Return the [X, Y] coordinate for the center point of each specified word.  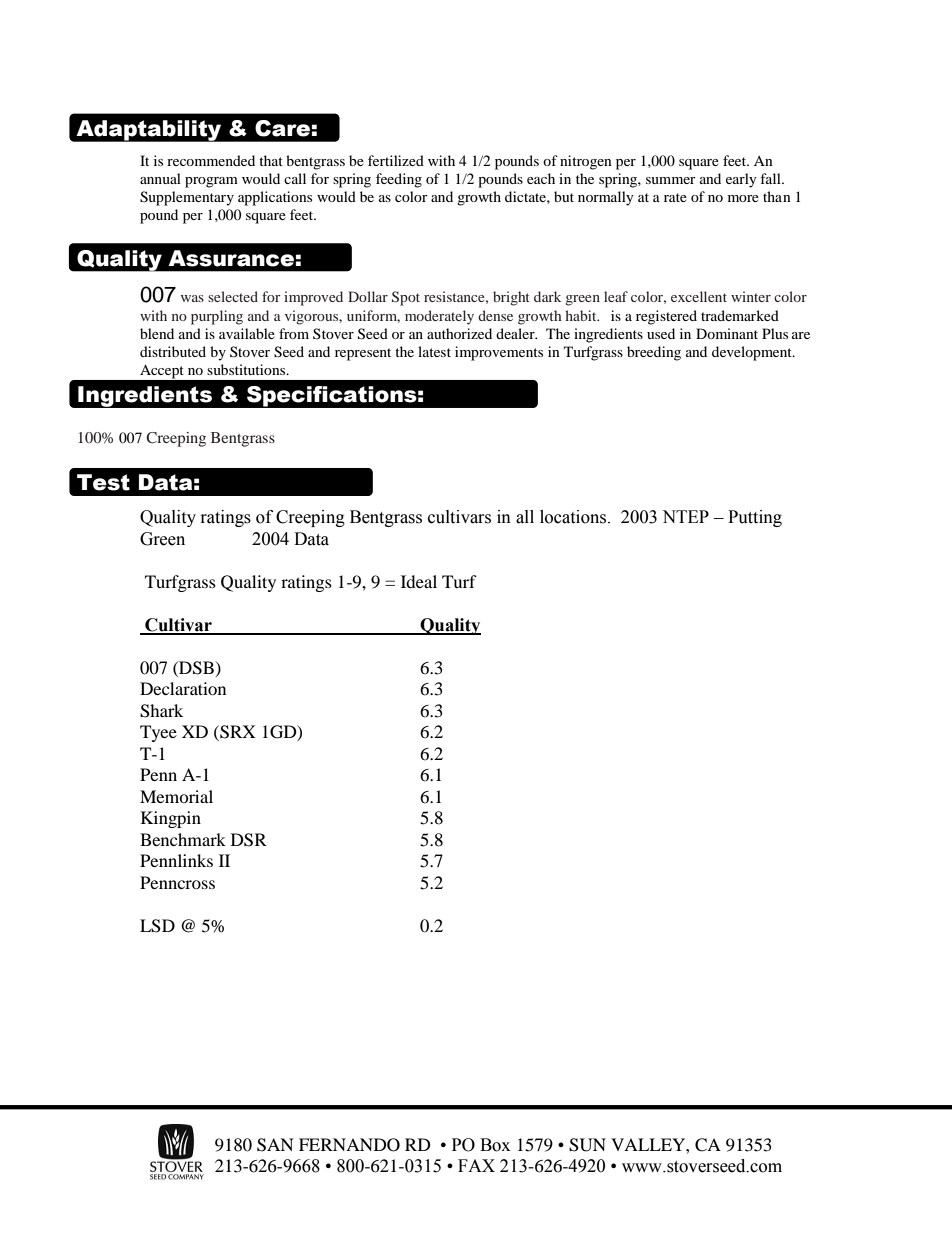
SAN [275, 1145]
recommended [211, 160]
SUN [587, 1145]
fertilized [396, 160]
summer [671, 180]
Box [495, 1145]
